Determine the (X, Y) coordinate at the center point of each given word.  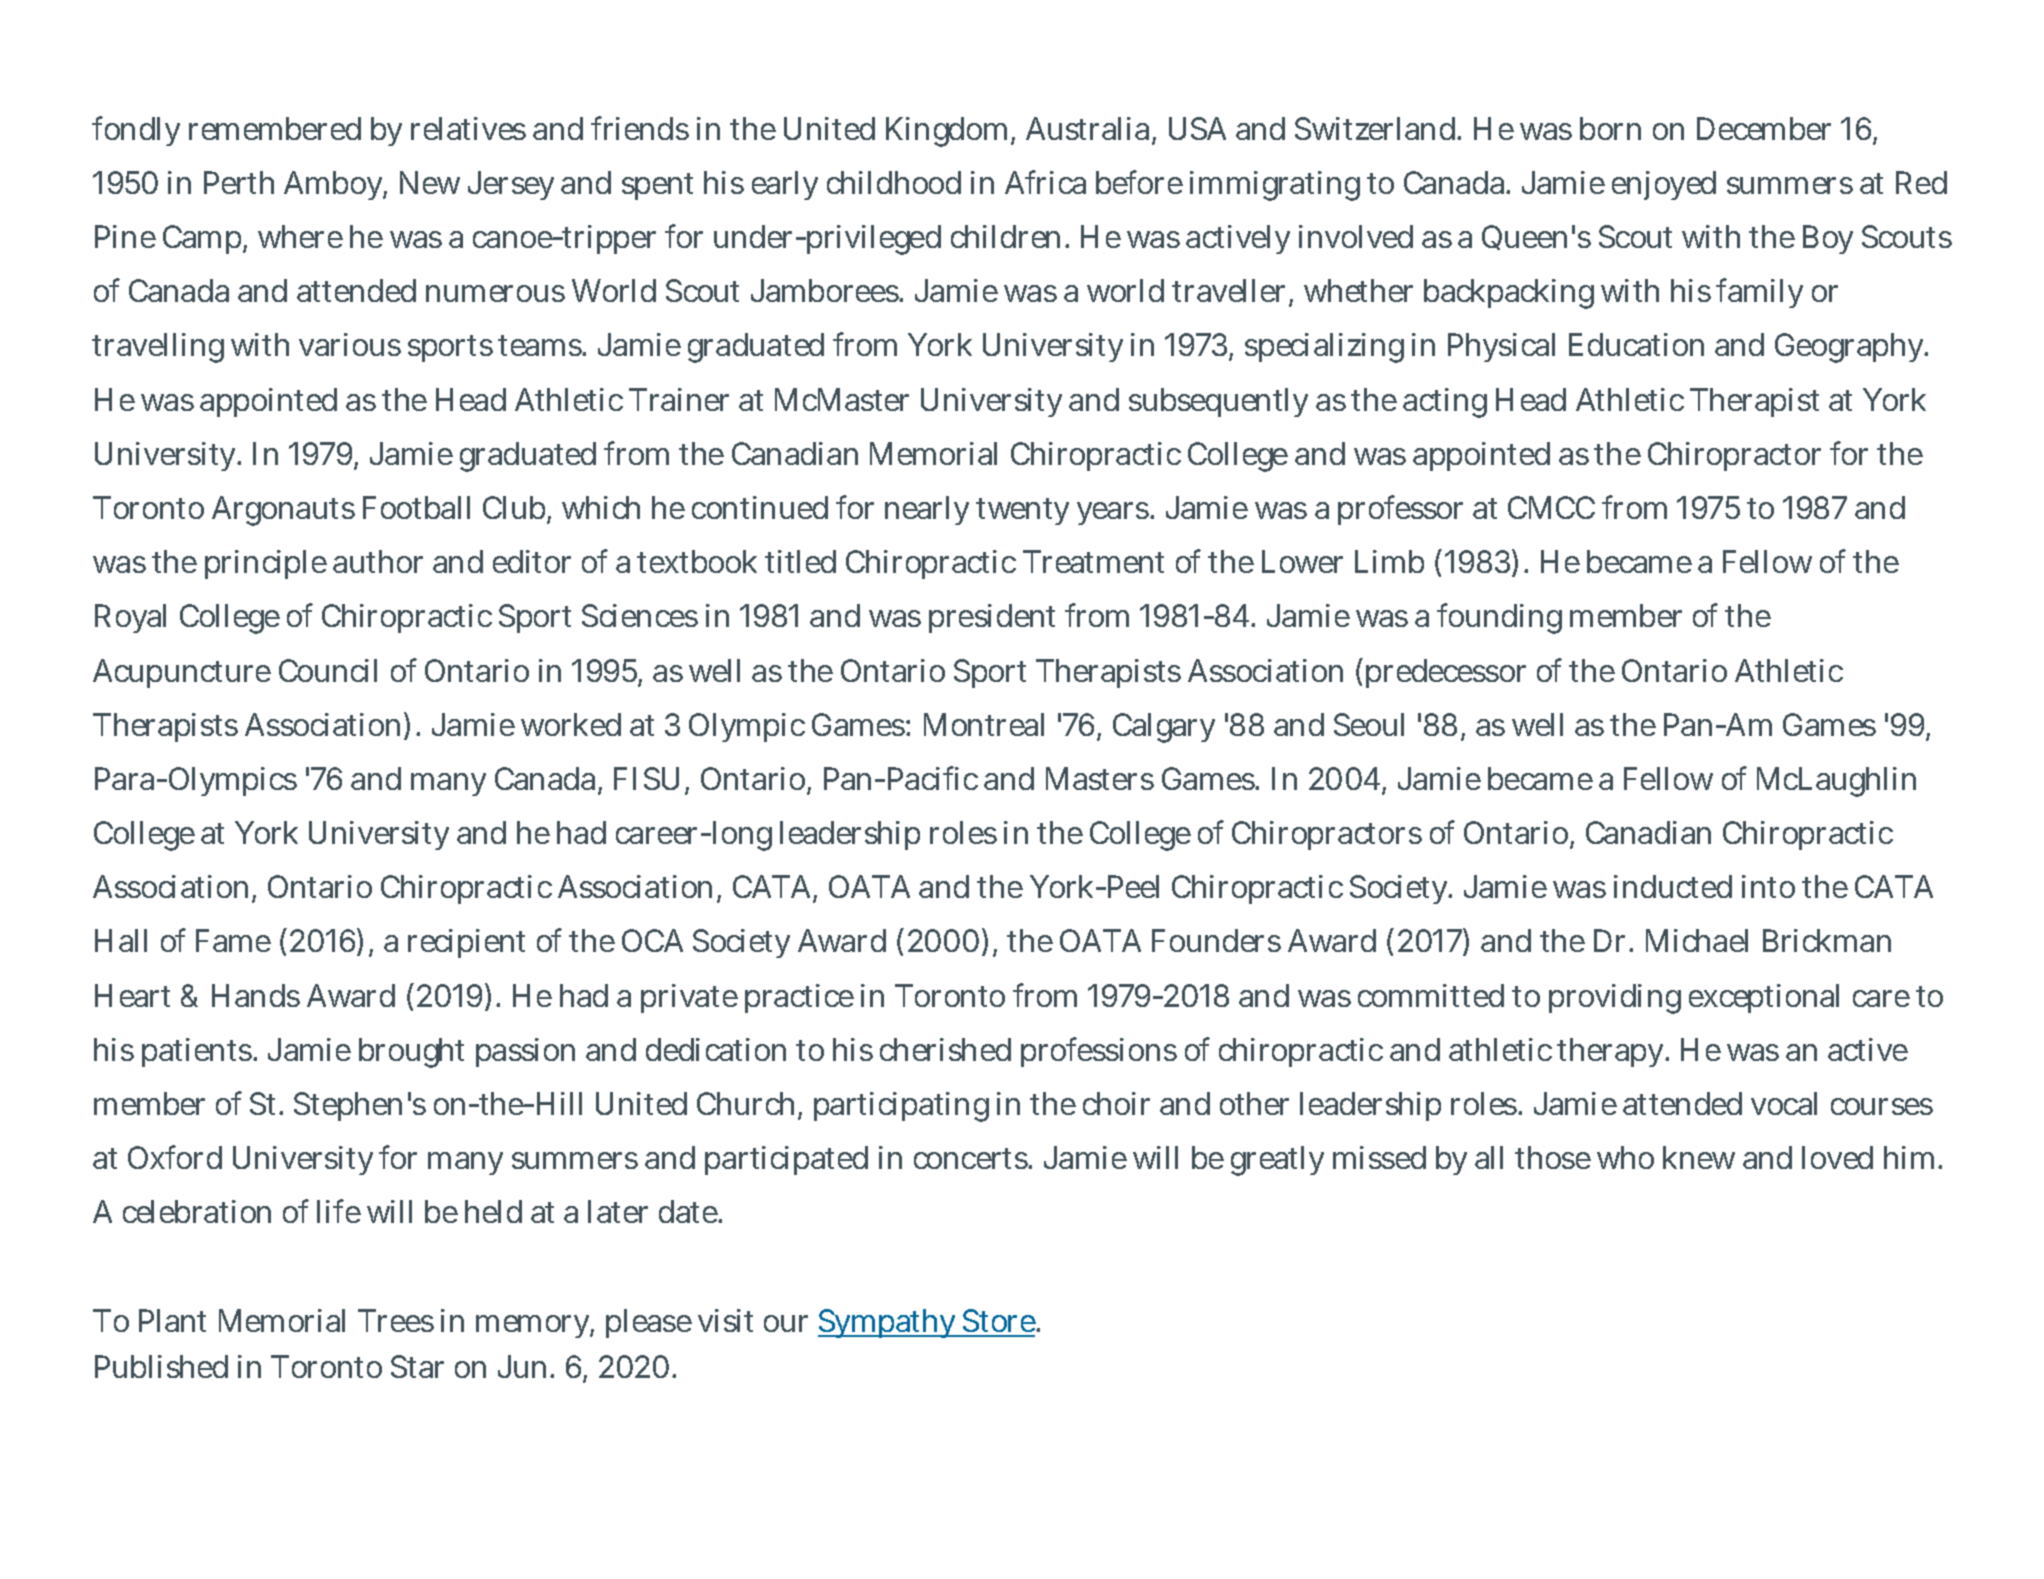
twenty (1022, 511)
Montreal (984, 724)
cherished (945, 1049)
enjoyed (1664, 185)
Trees (396, 1320)
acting (1445, 403)
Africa (1045, 182)
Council (328, 670)
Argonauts (283, 511)
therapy (1612, 1052)
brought (411, 1053)
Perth (239, 182)
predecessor (1446, 673)
